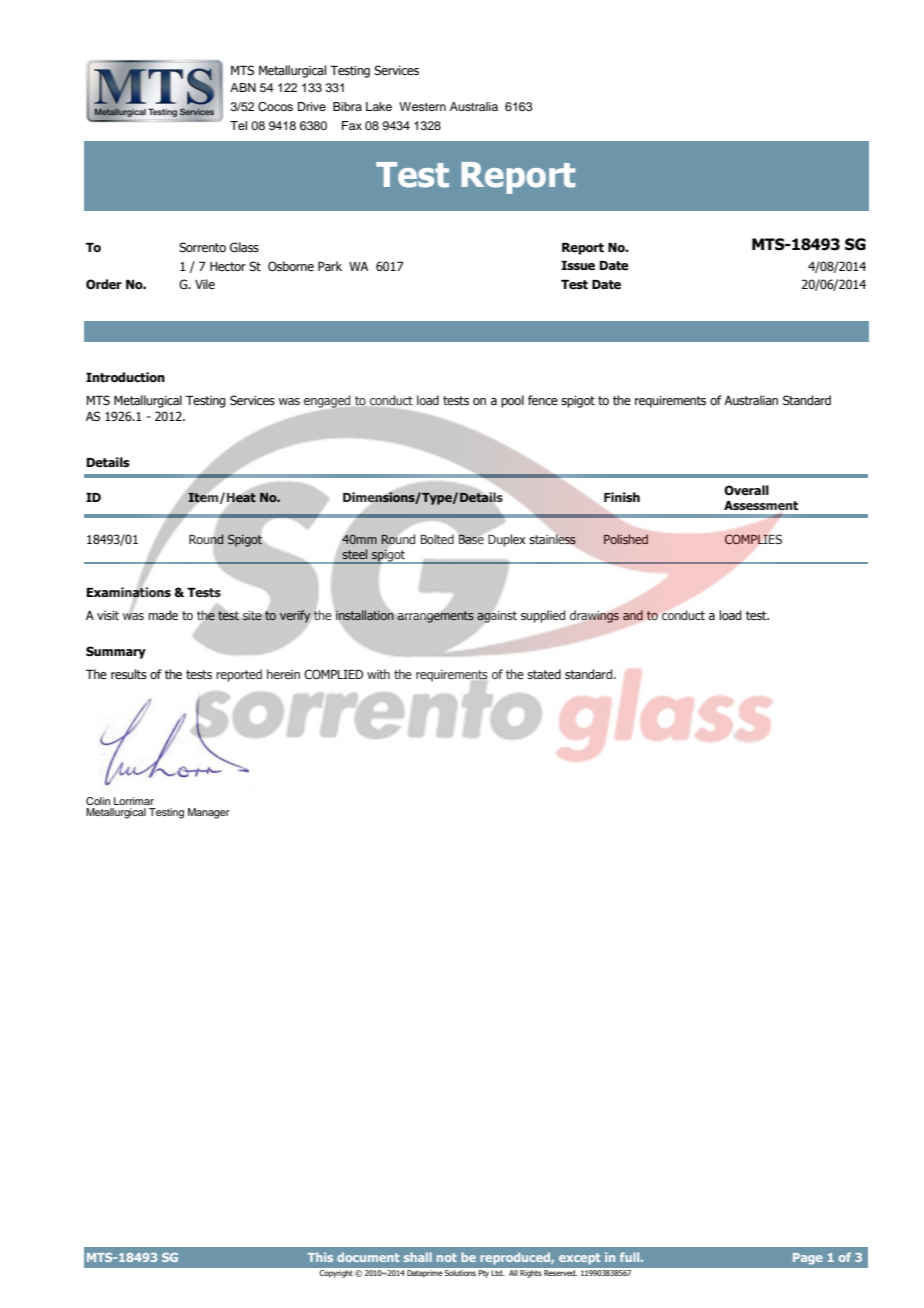 The width and height of the screenshot is (924, 1308). Describe the element at coordinates (512, 401) in the screenshot. I see `pool` at that location.
